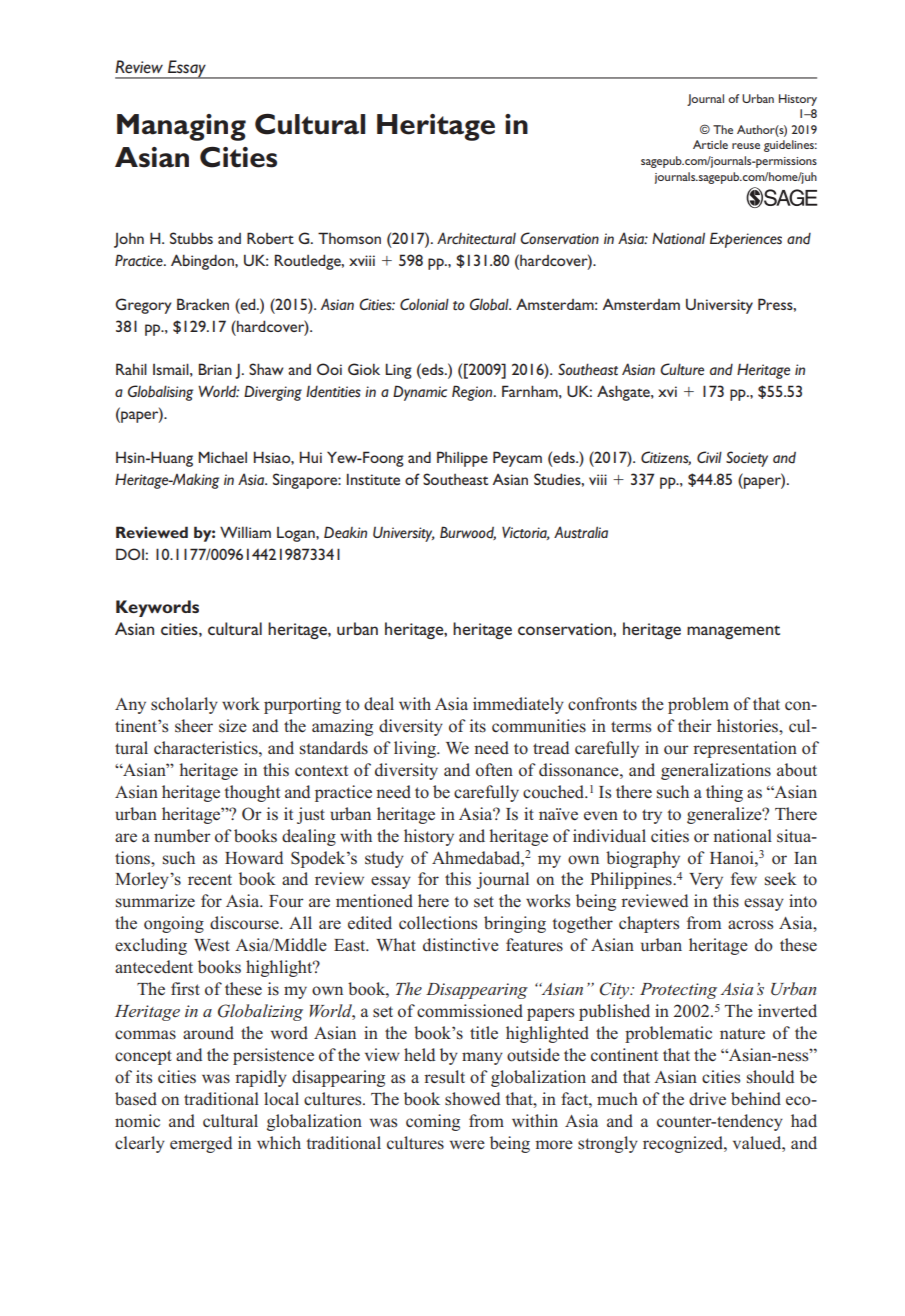  I want to click on Region, so click(473, 393).
